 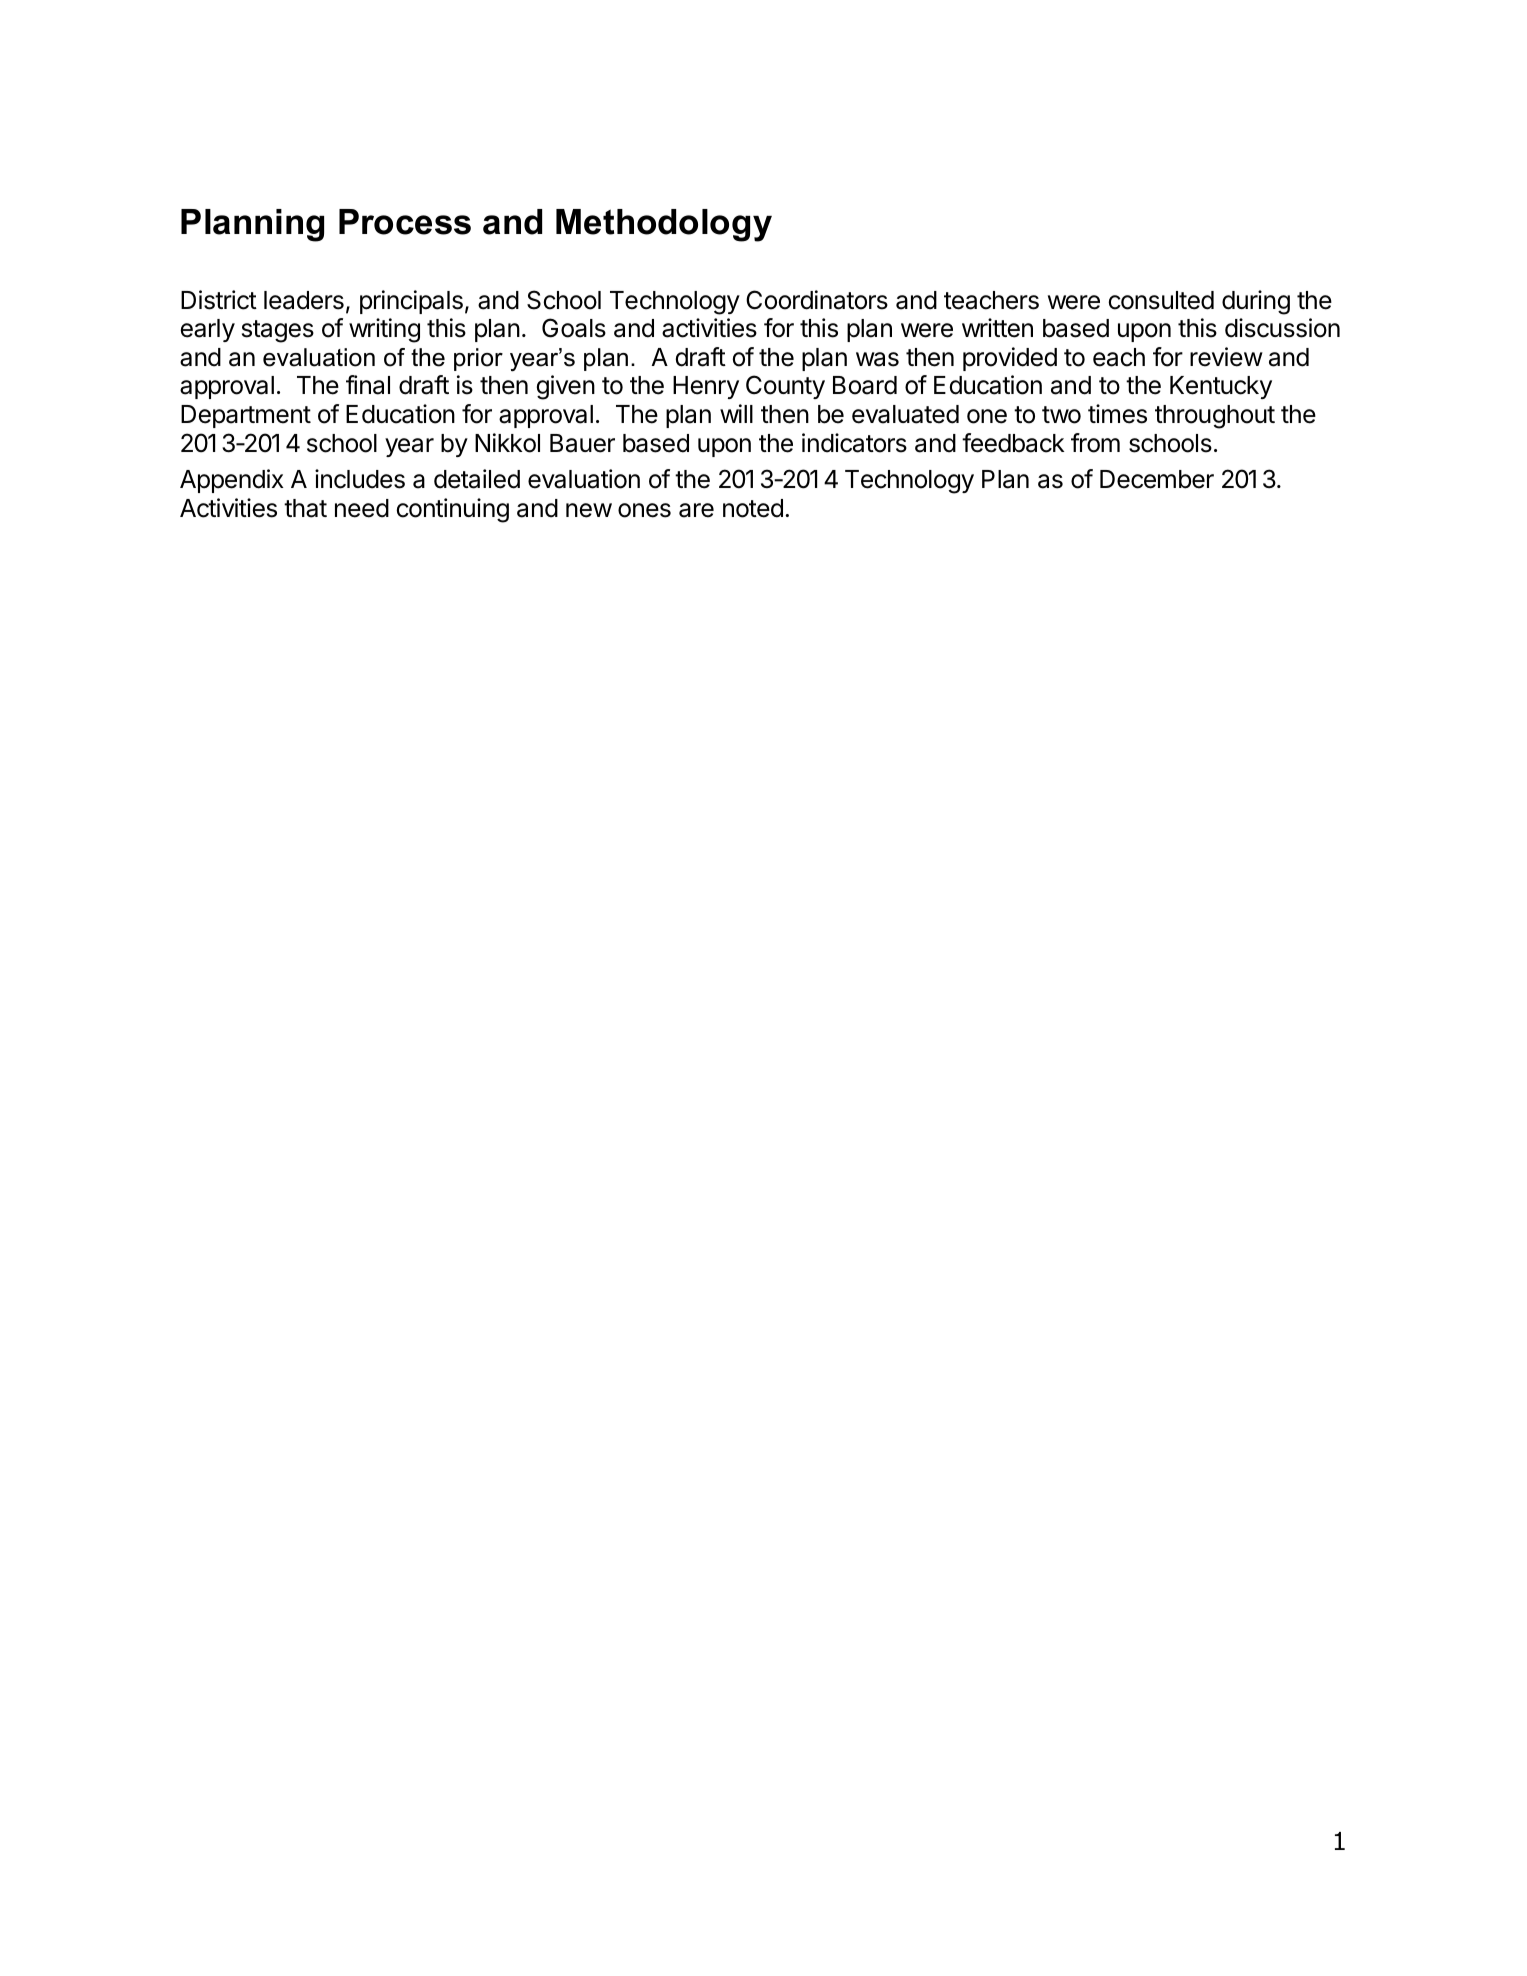 I want to click on Kentucky, so click(x=1221, y=387).
